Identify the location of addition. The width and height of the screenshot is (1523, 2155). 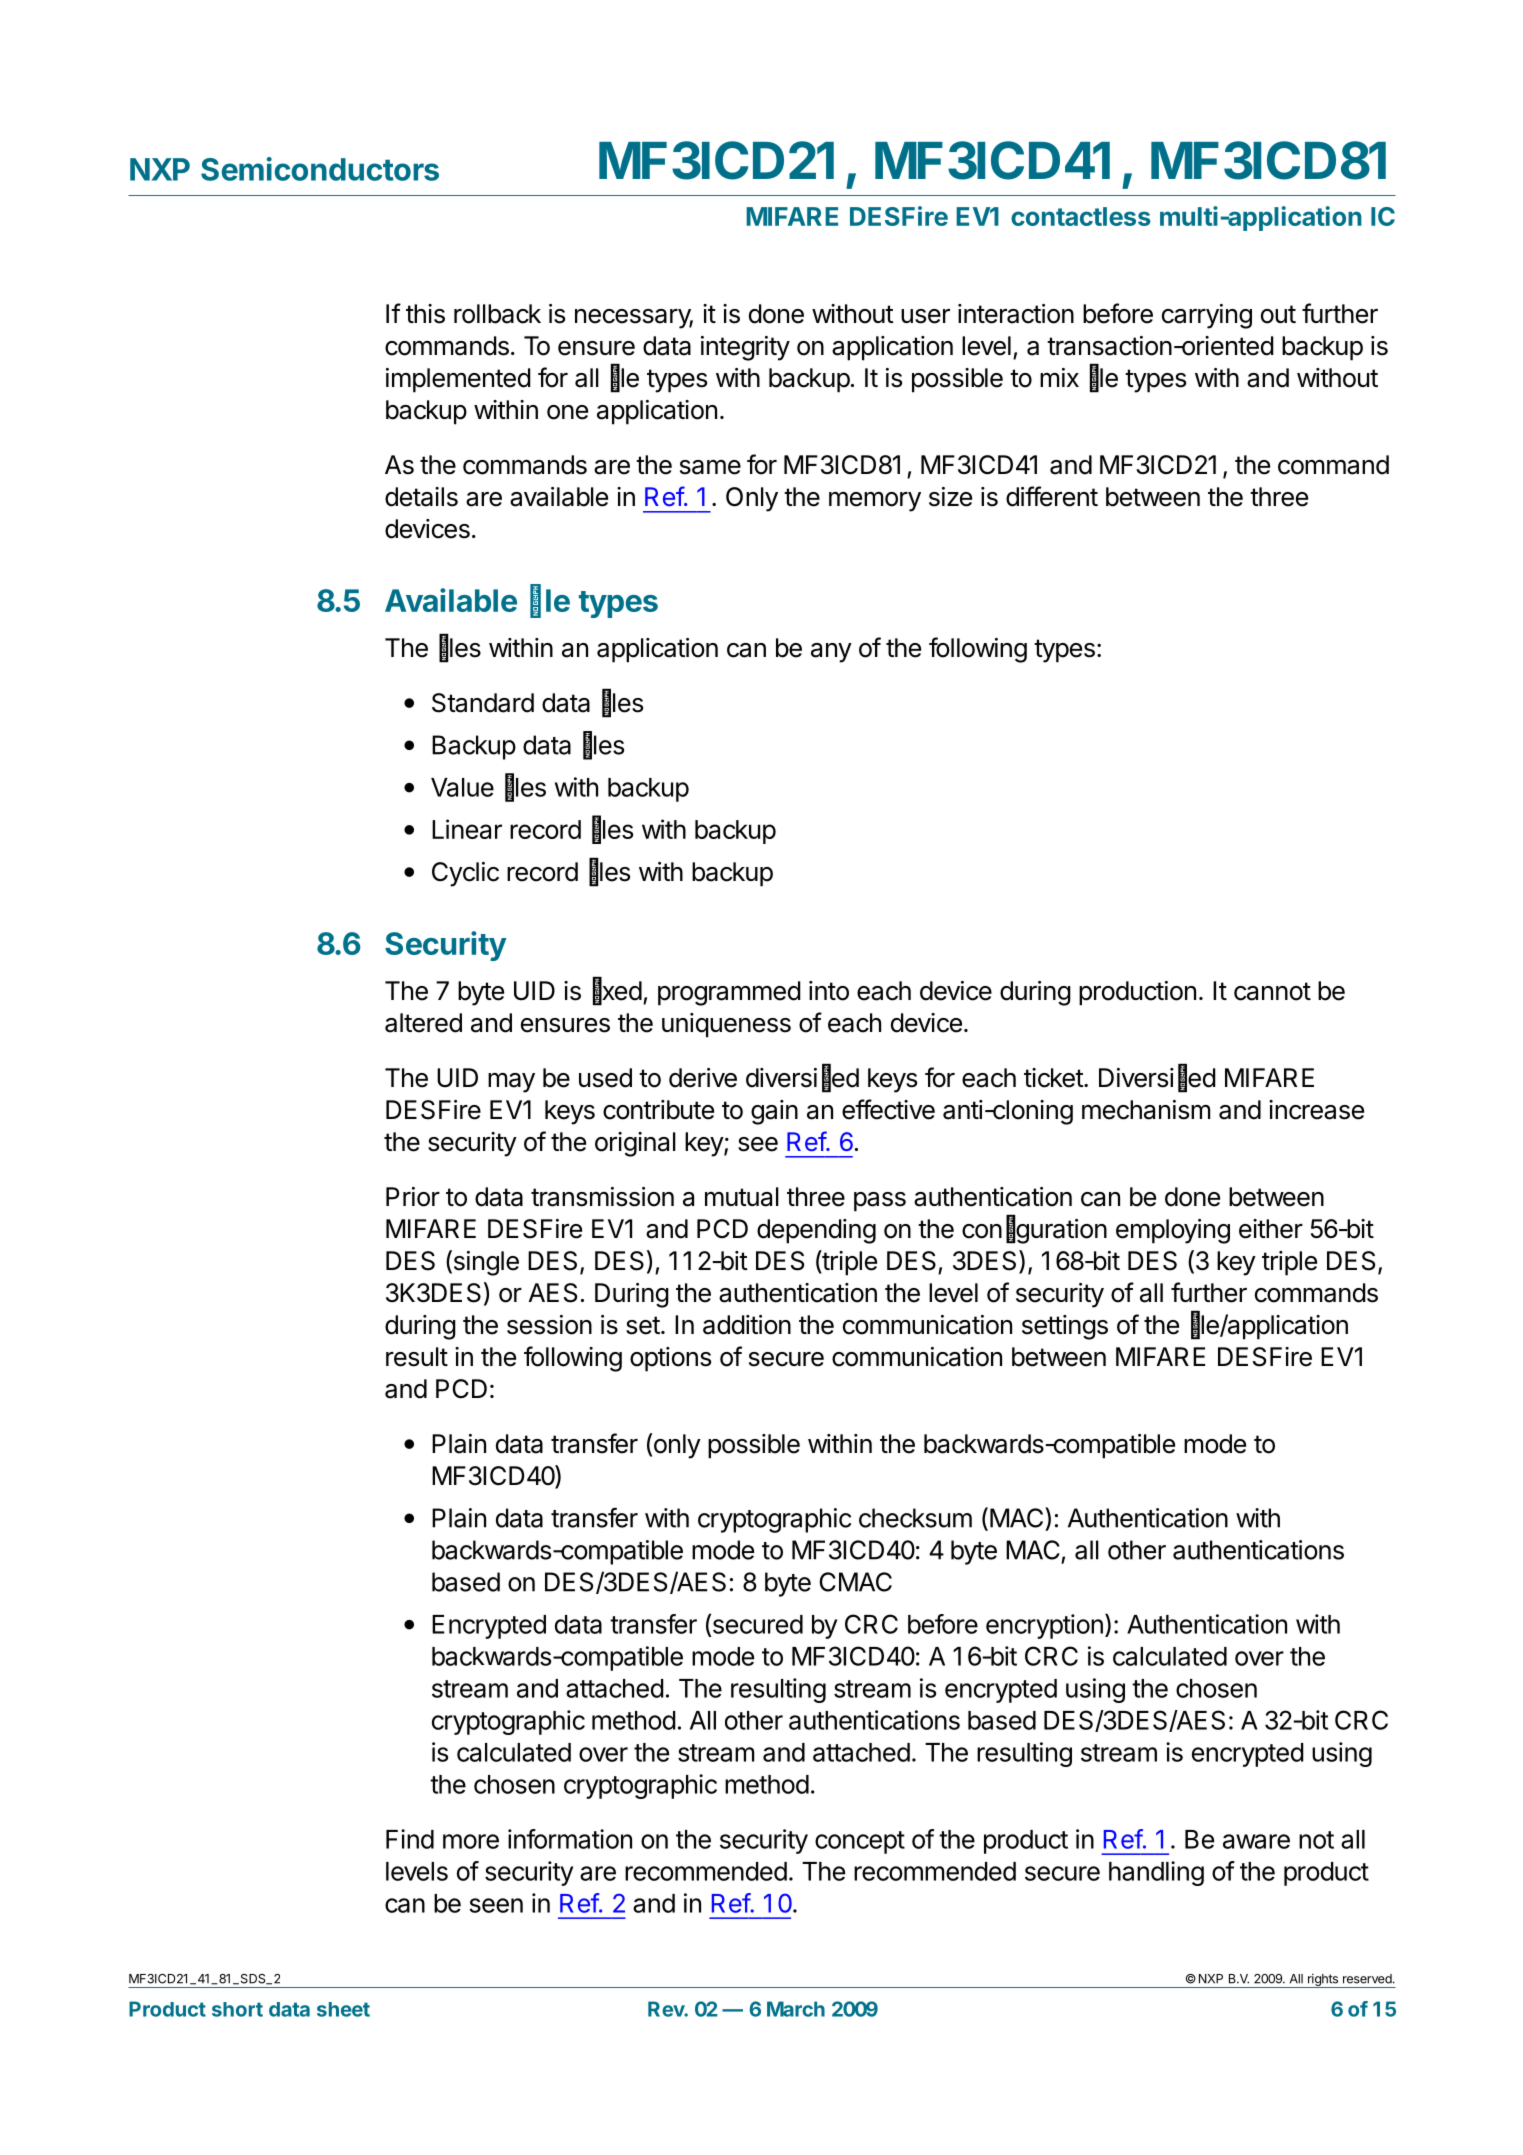
(747, 1325).
